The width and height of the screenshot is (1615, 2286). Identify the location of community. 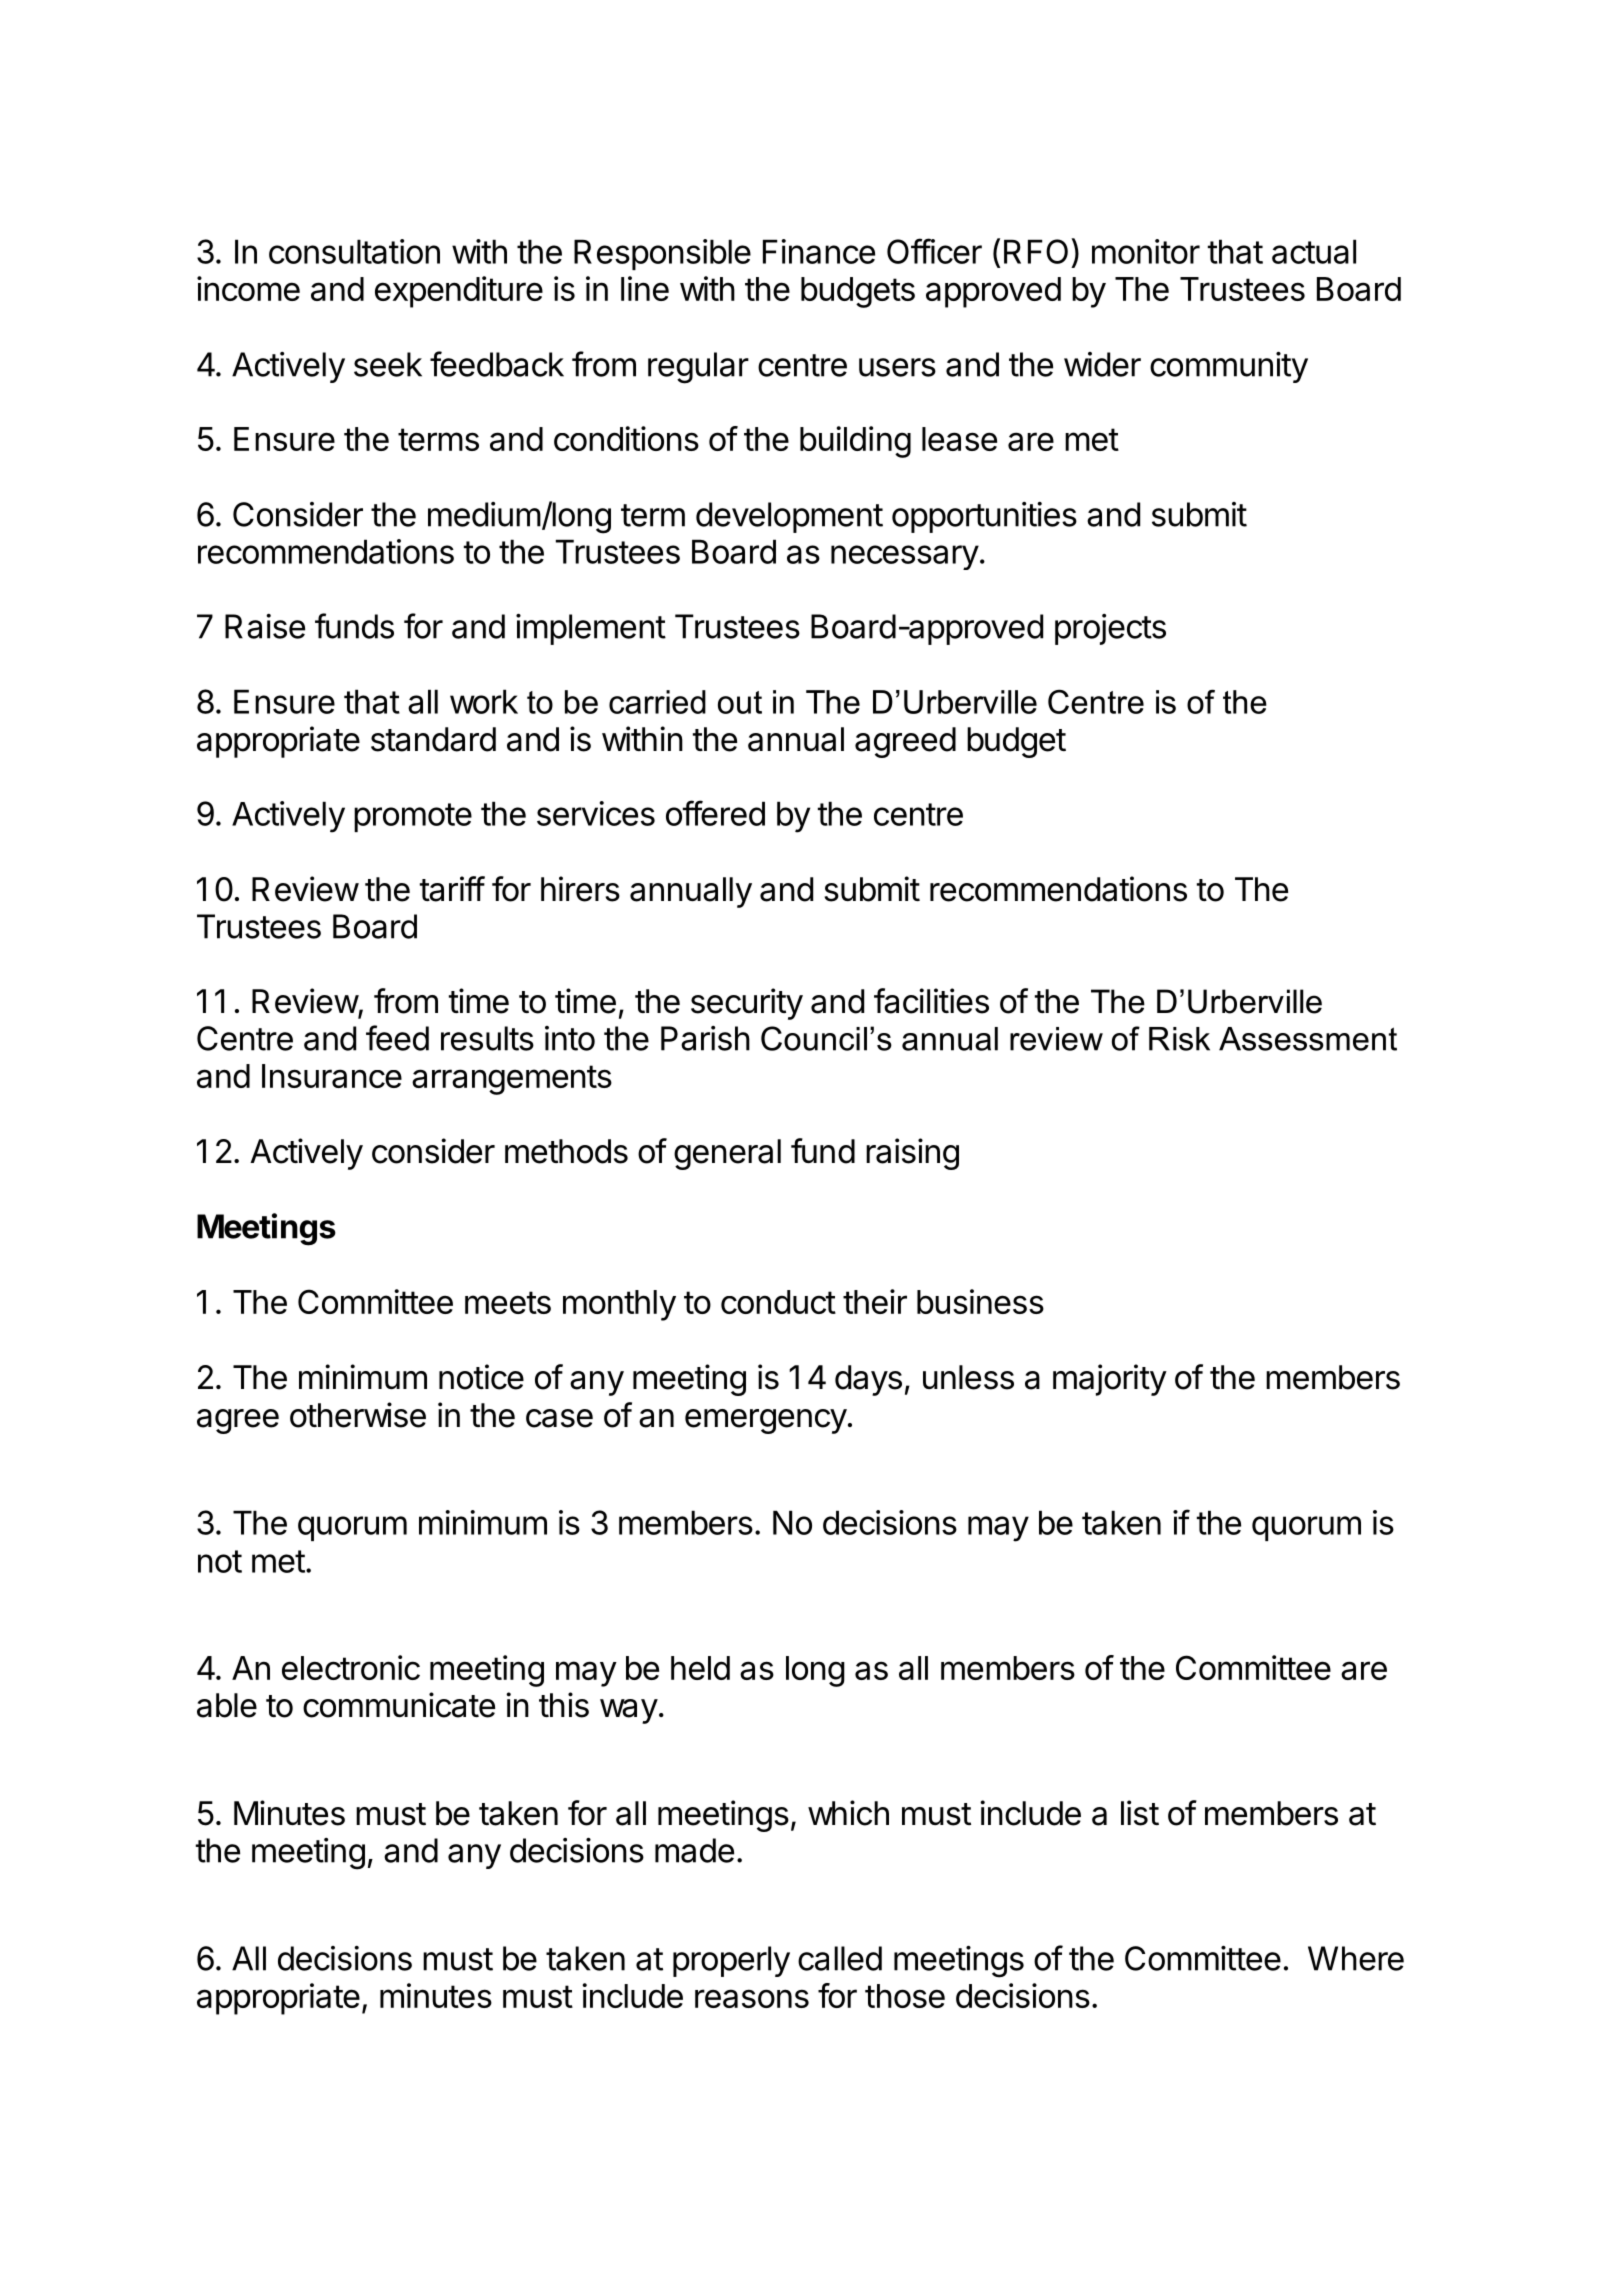
(1229, 367).
